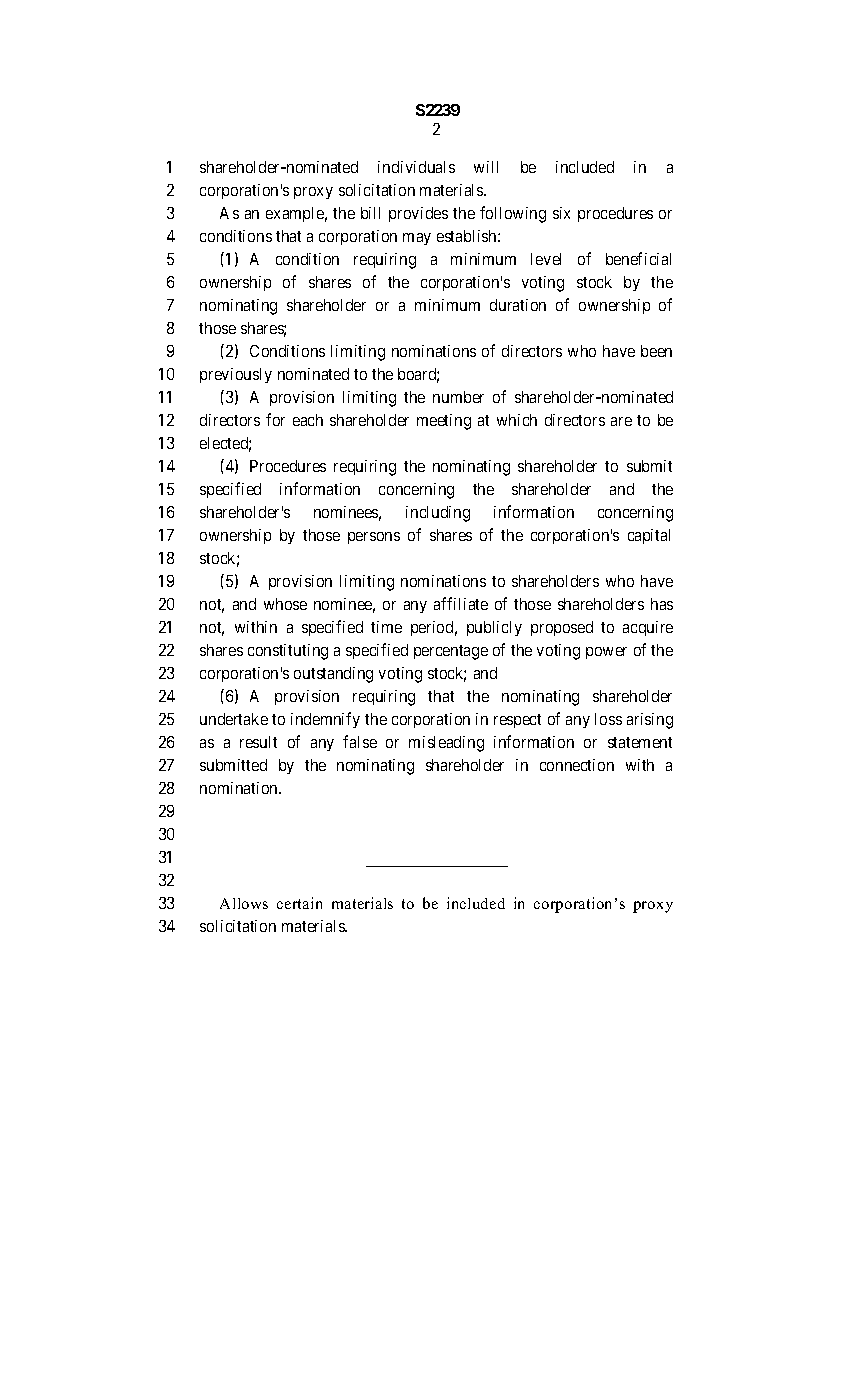 This page has height=1400, width=849. What do you see at coordinates (438, 514) in the page?
I see `including` at bounding box center [438, 514].
